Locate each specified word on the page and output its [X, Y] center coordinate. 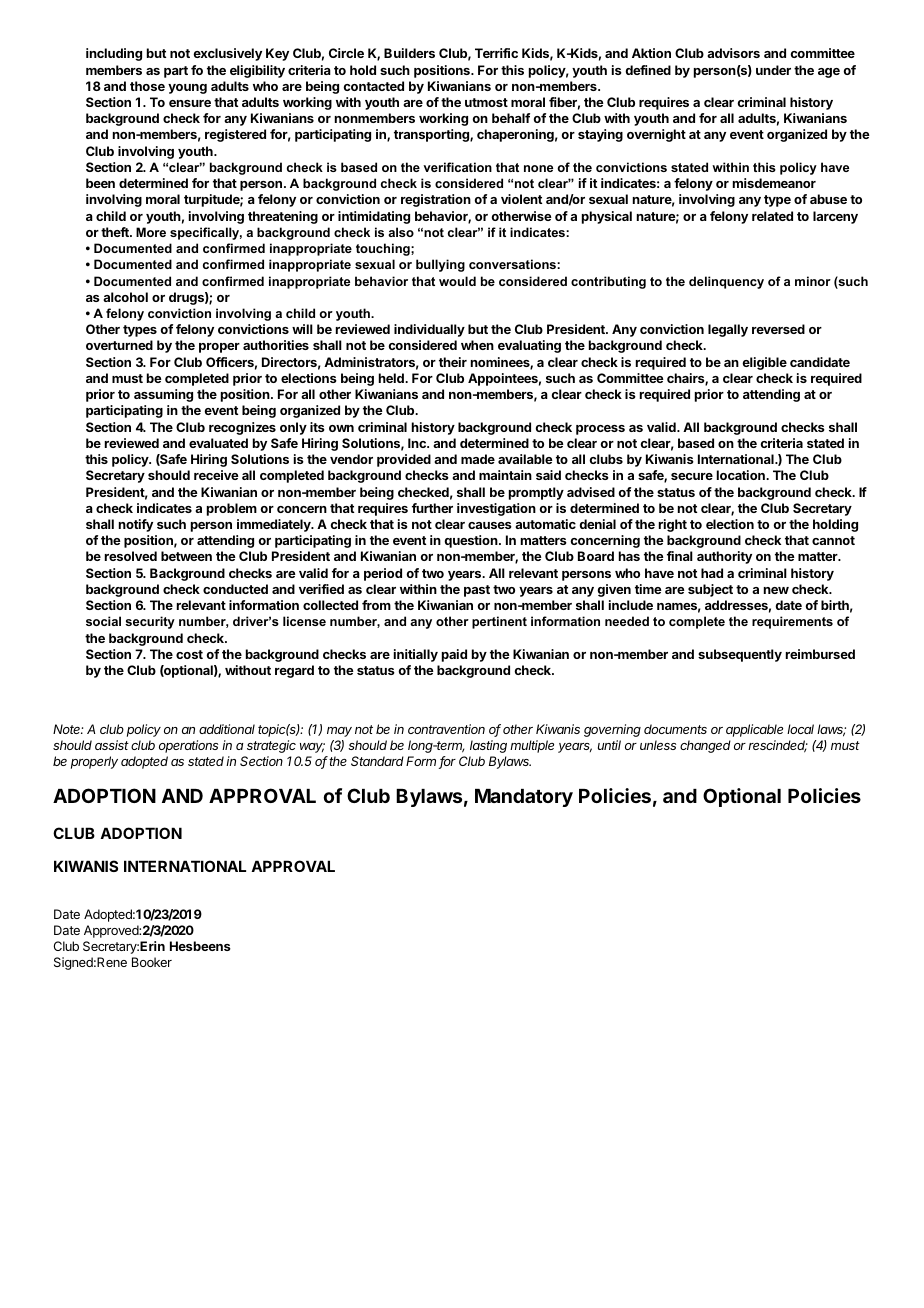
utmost [486, 102]
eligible [764, 363]
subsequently [740, 655]
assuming [163, 395]
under [773, 70]
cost [189, 654]
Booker [152, 962]
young [187, 89]
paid [454, 655]
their [453, 362]
